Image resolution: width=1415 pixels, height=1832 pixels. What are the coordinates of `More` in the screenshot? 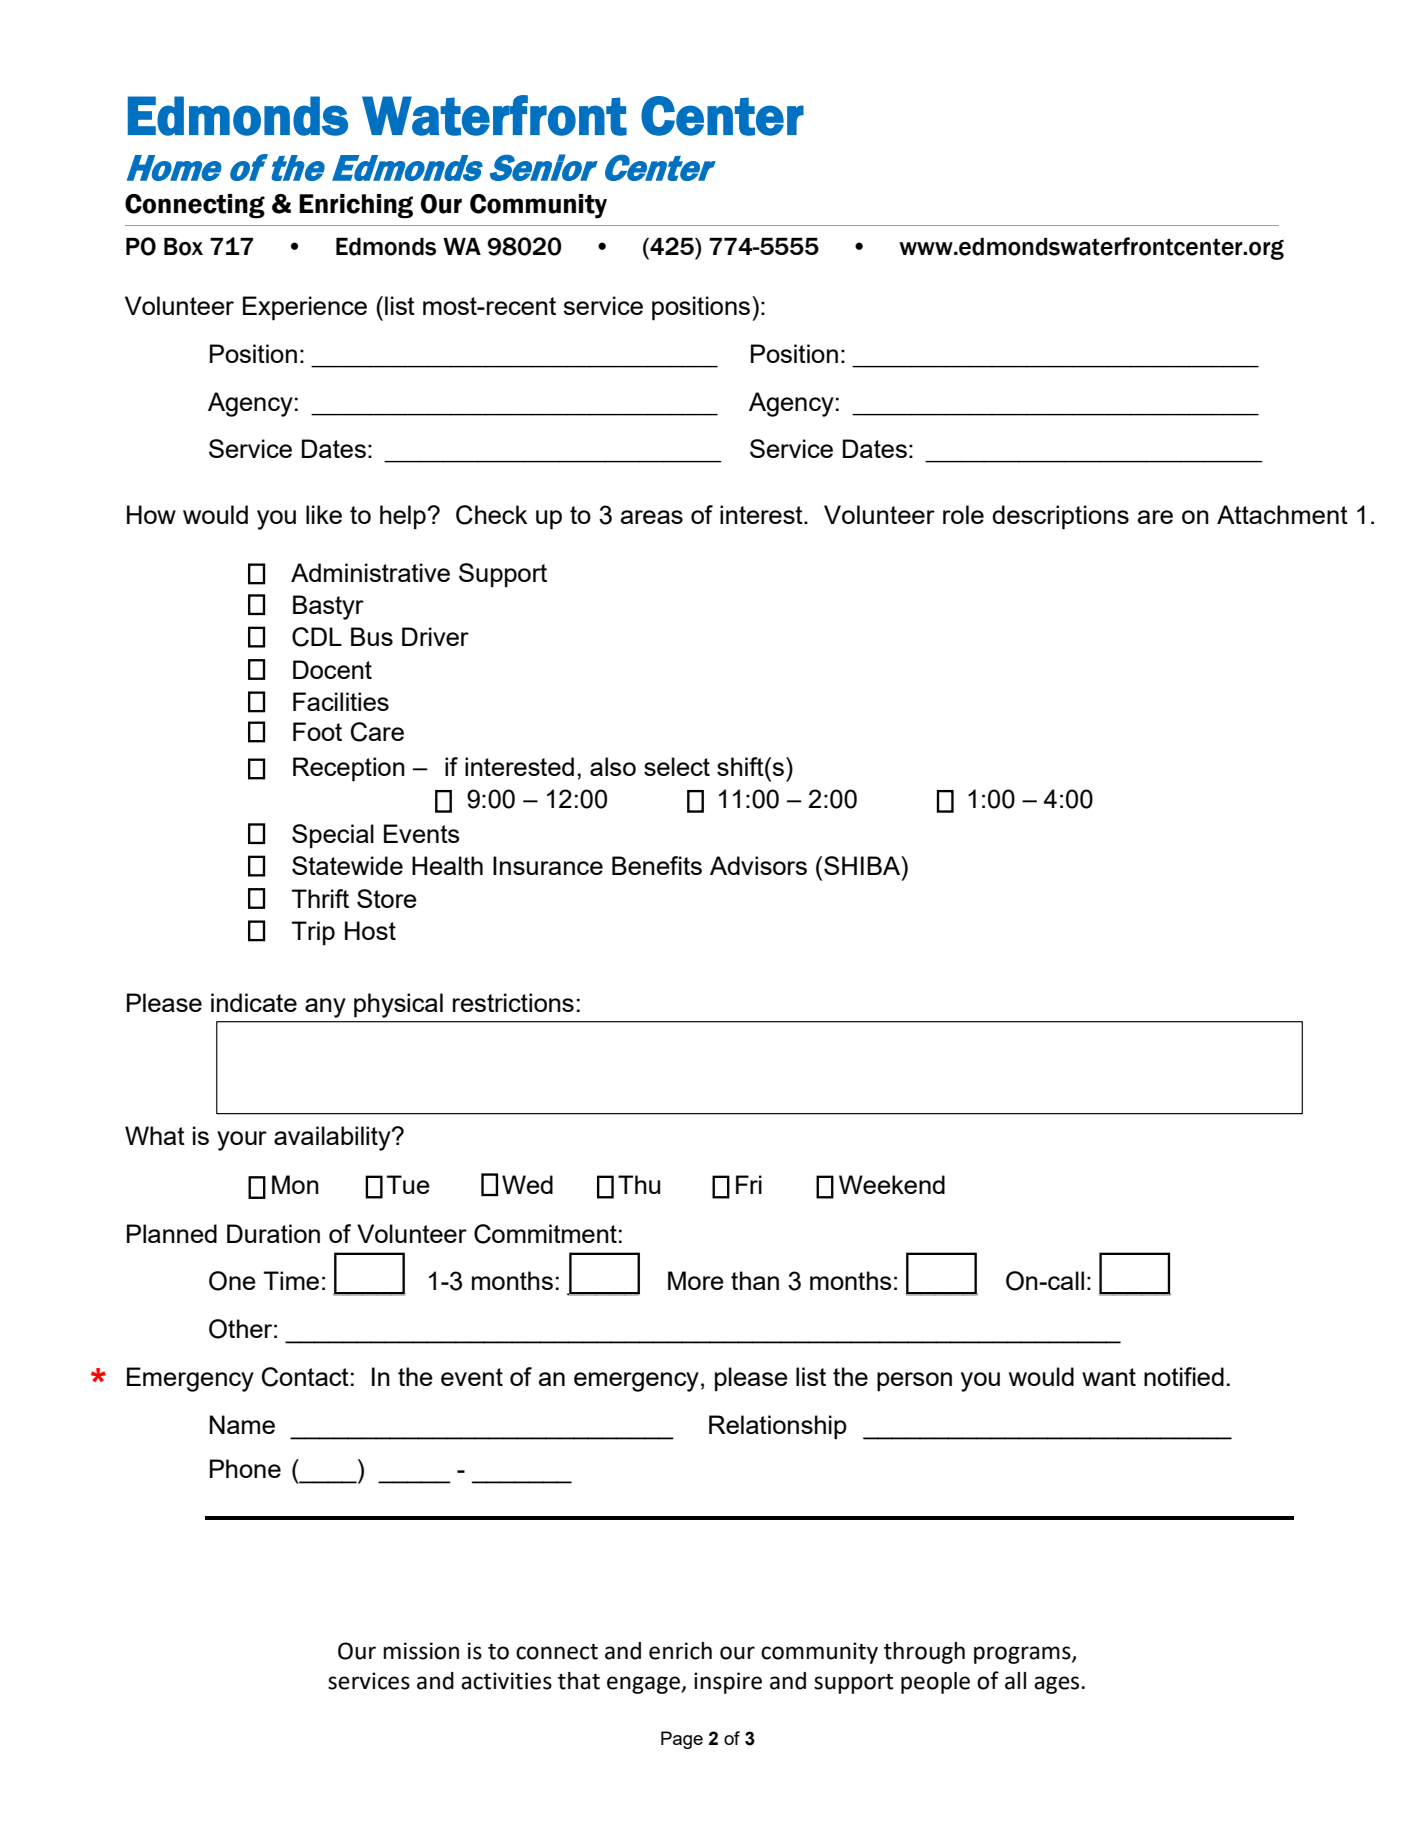 It's located at (696, 1280).
